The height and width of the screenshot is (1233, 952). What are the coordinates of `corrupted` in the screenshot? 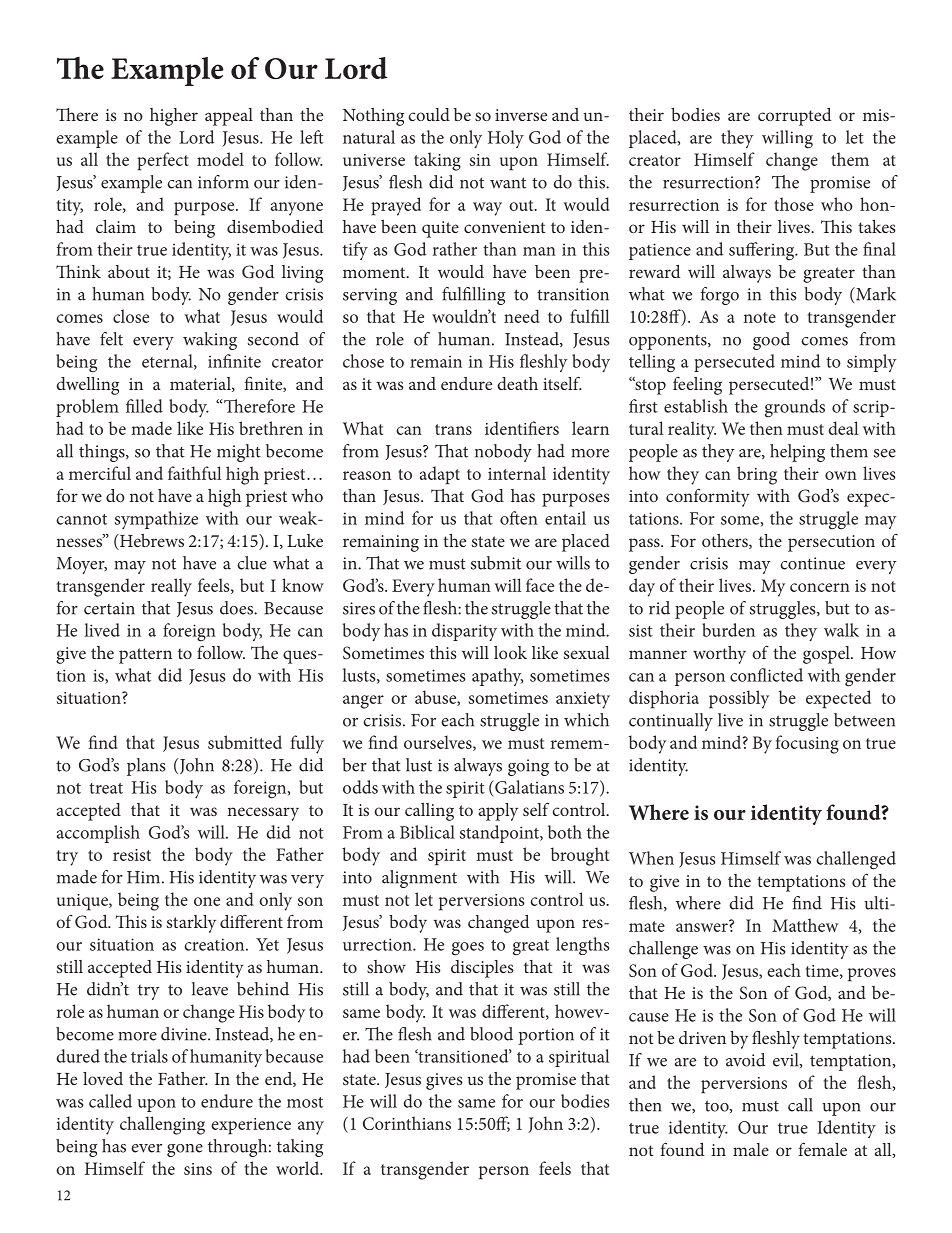 It's located at (794, 117).
